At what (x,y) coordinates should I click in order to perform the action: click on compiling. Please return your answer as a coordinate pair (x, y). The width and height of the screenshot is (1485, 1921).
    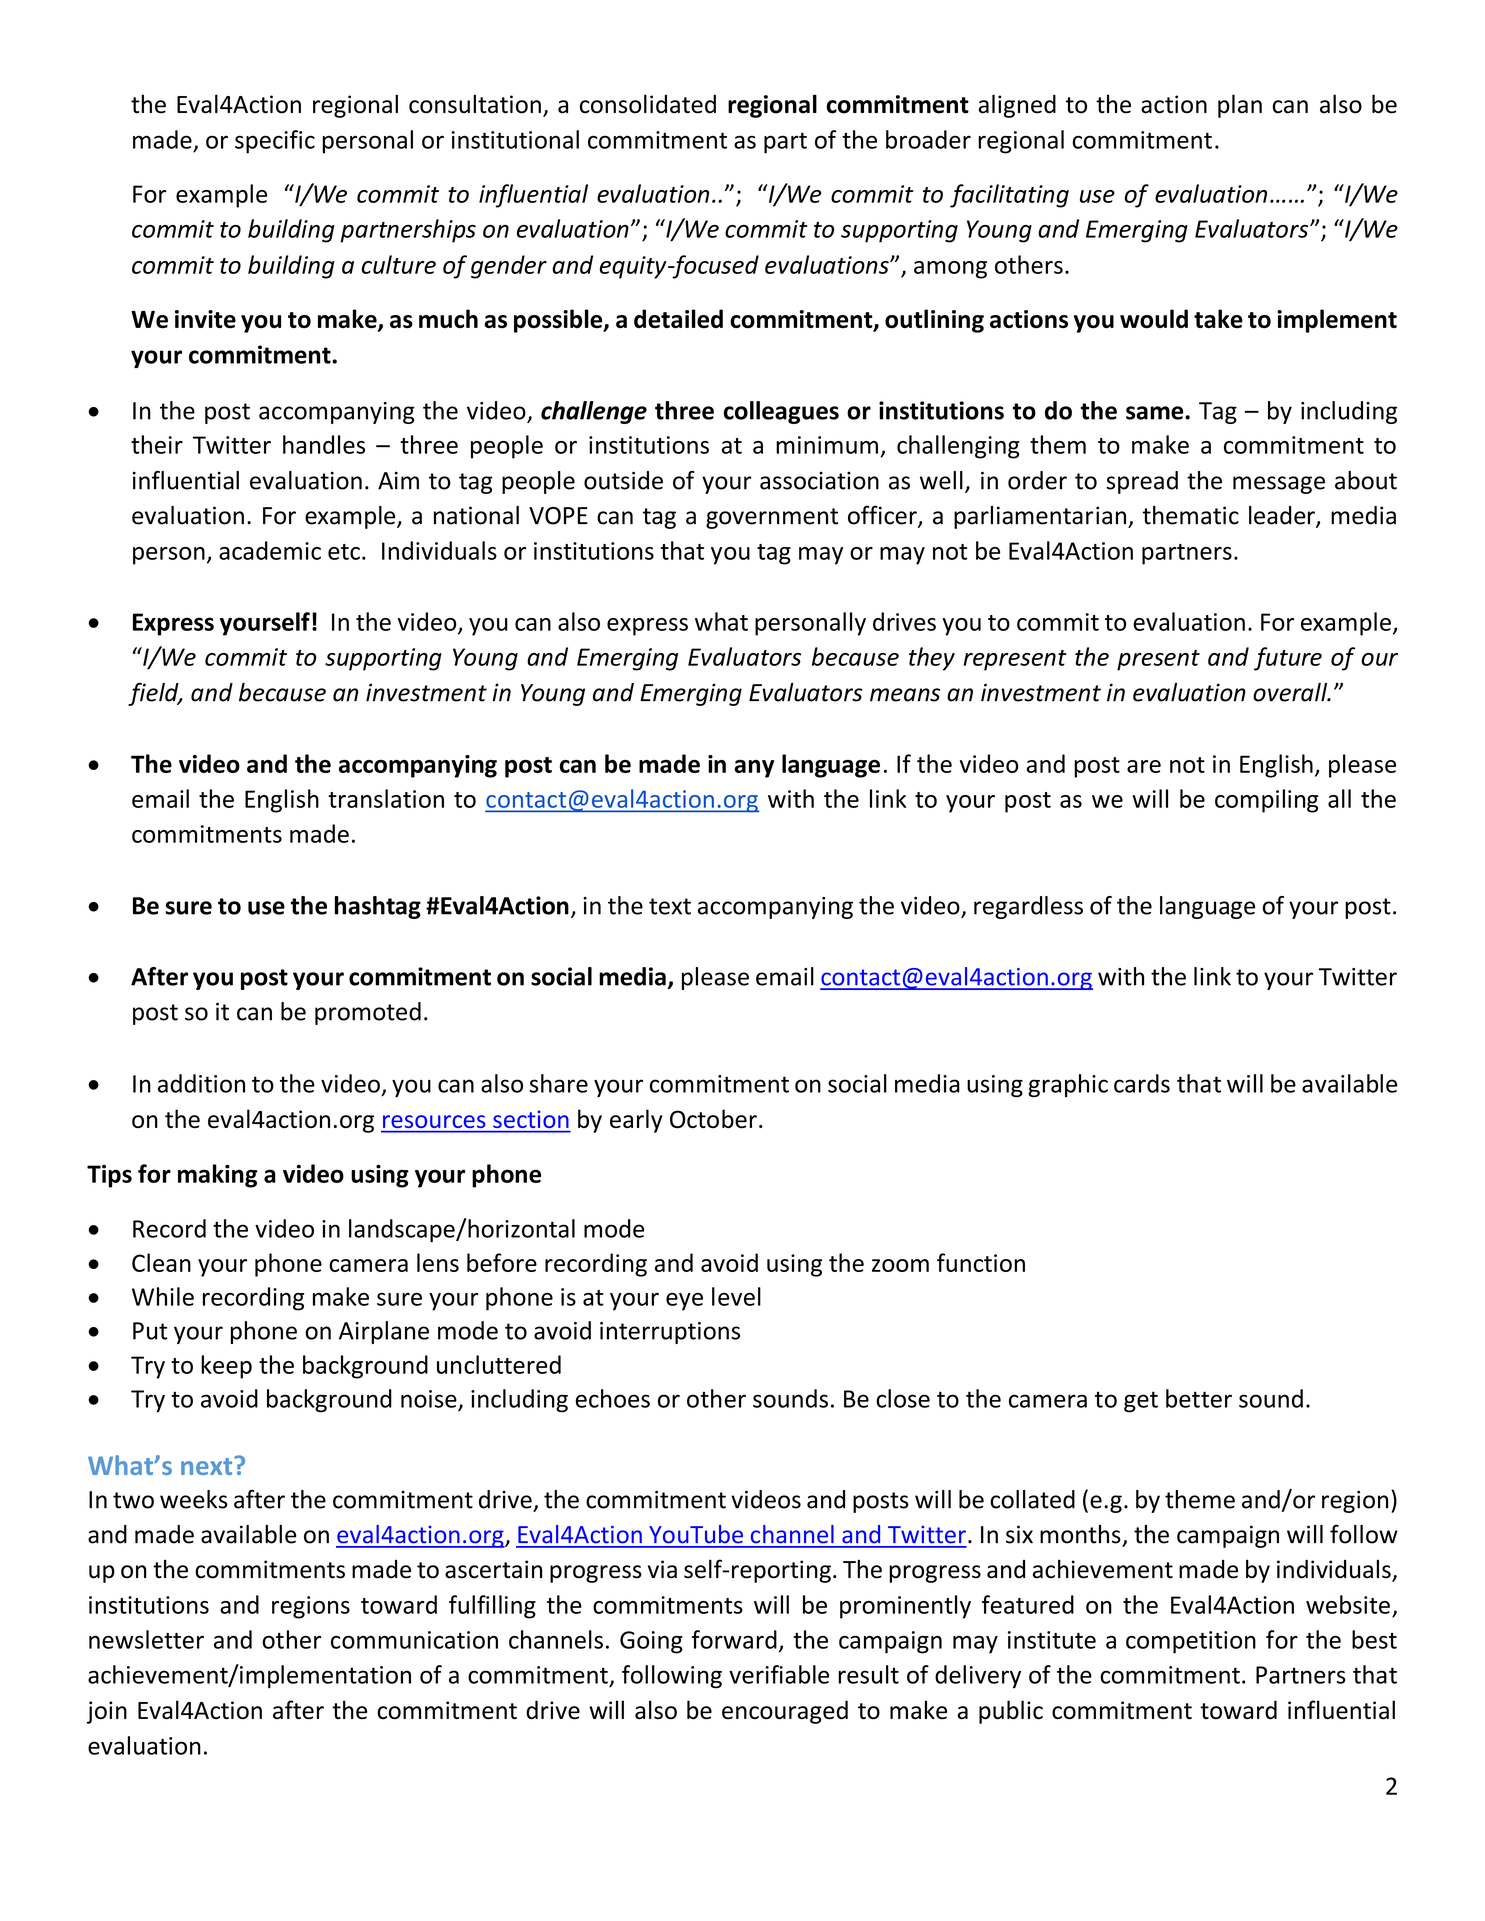
    Looking at the image, I should click on (1267, 801).
